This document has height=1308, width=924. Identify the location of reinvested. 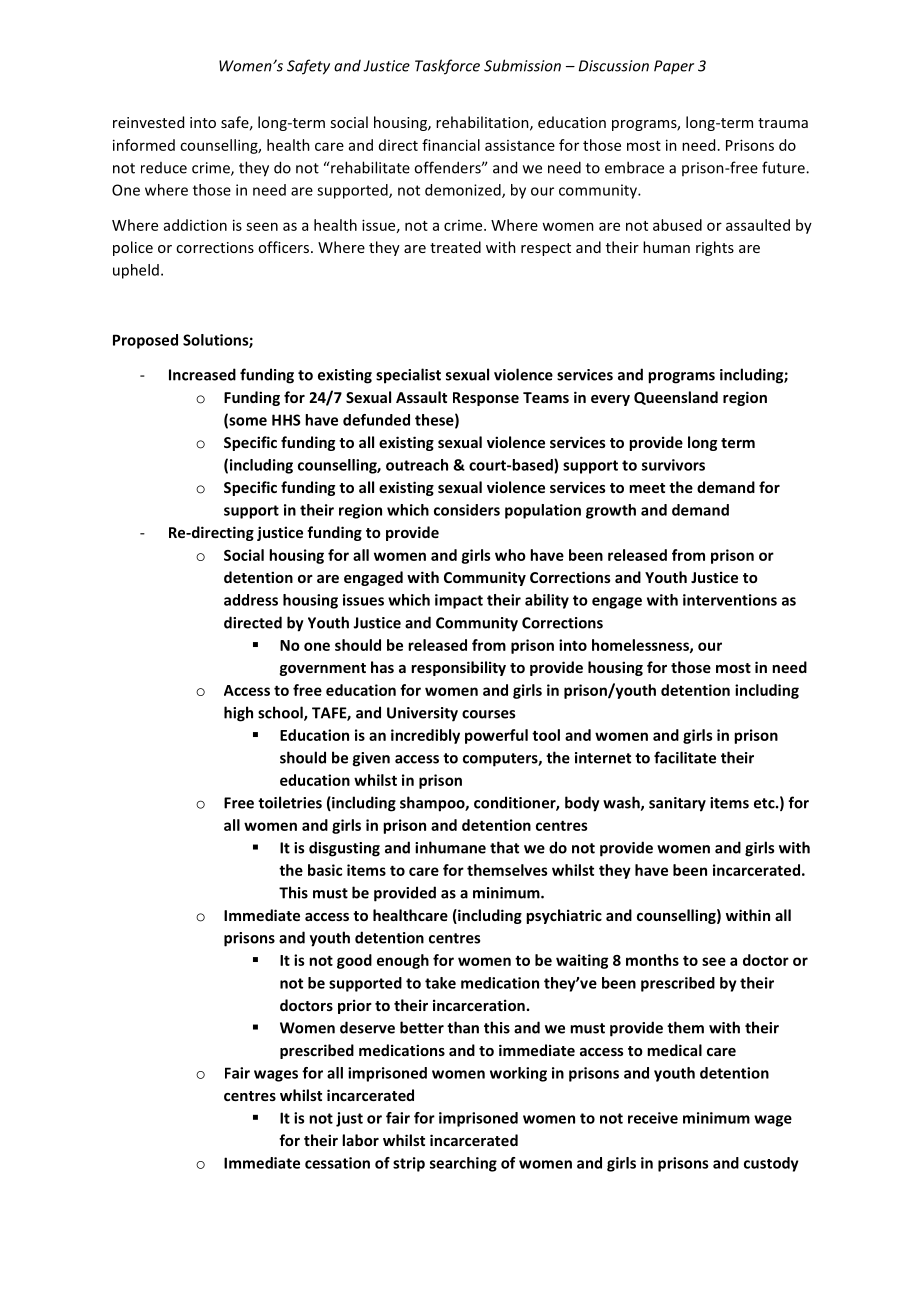
(148, 122).
